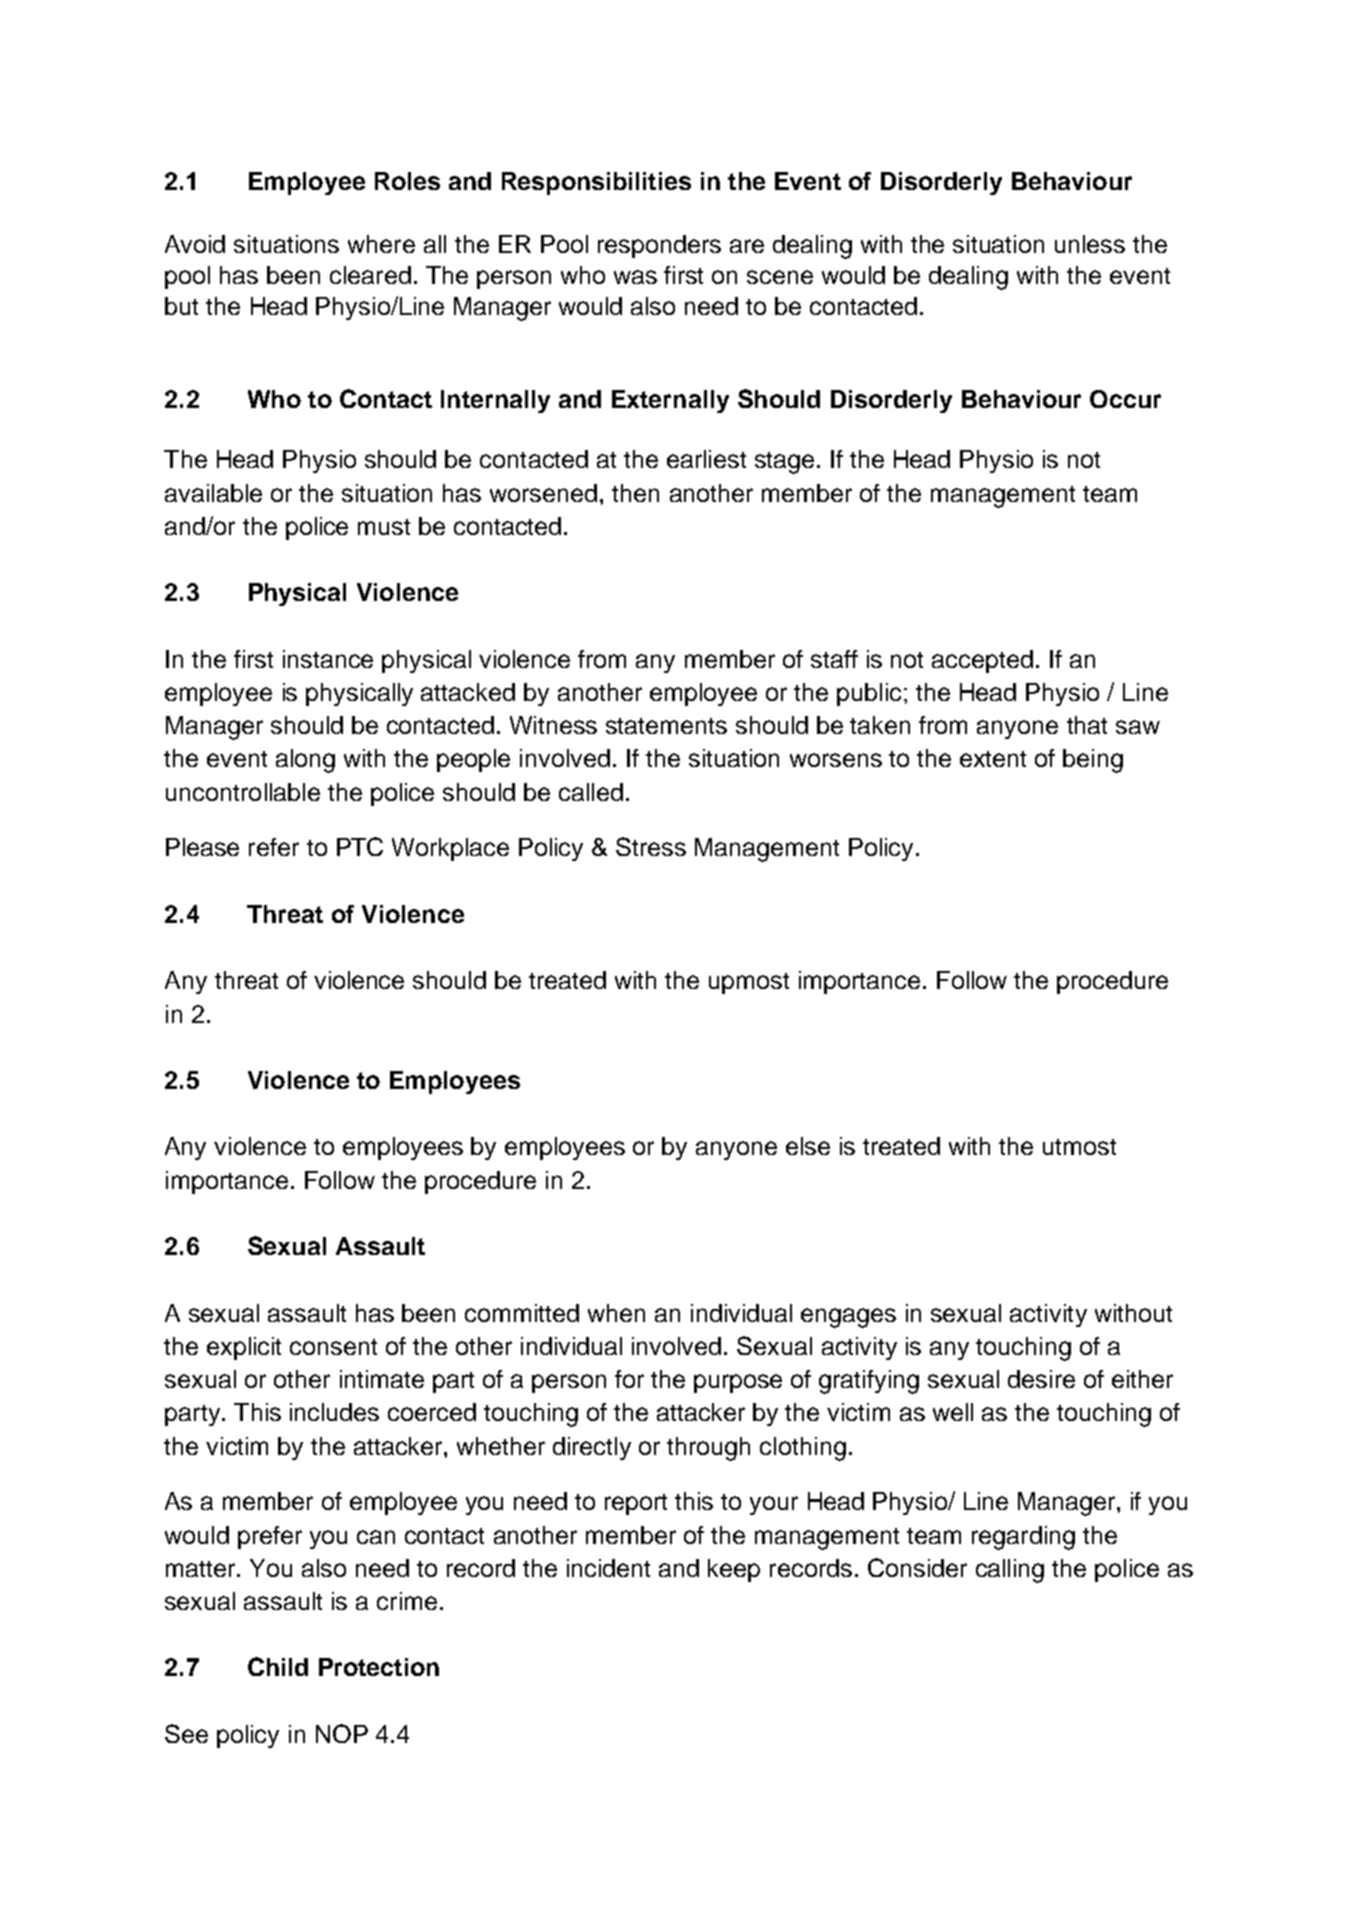  I want to click on where, so click(381, 244).
